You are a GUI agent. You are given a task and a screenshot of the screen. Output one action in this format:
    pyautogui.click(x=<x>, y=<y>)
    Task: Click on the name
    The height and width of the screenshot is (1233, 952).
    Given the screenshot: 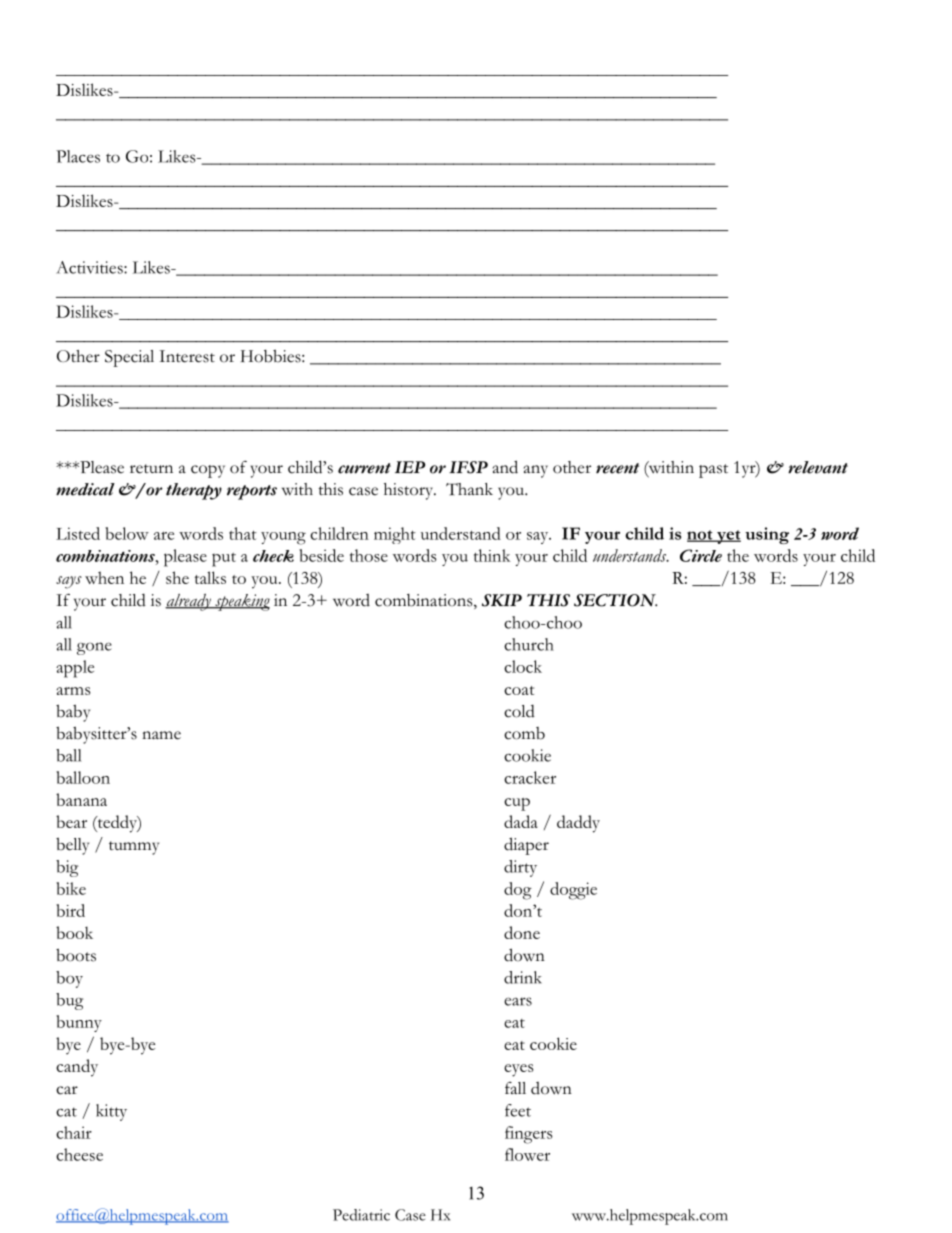 What is the action you would take?
    pyautogui.click(x=161, y=735)
